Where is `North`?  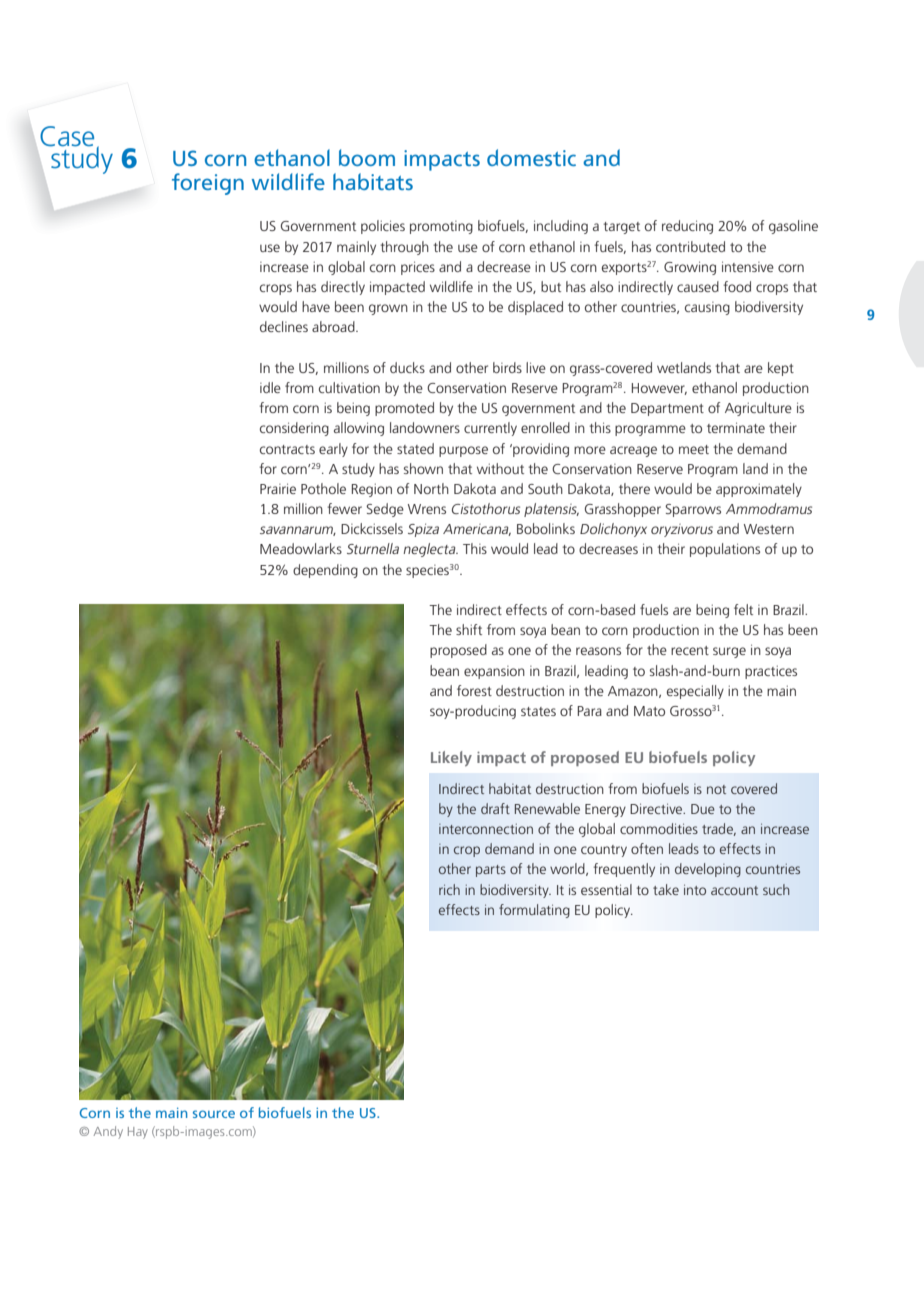
North is located at coordinates (431, 488).
